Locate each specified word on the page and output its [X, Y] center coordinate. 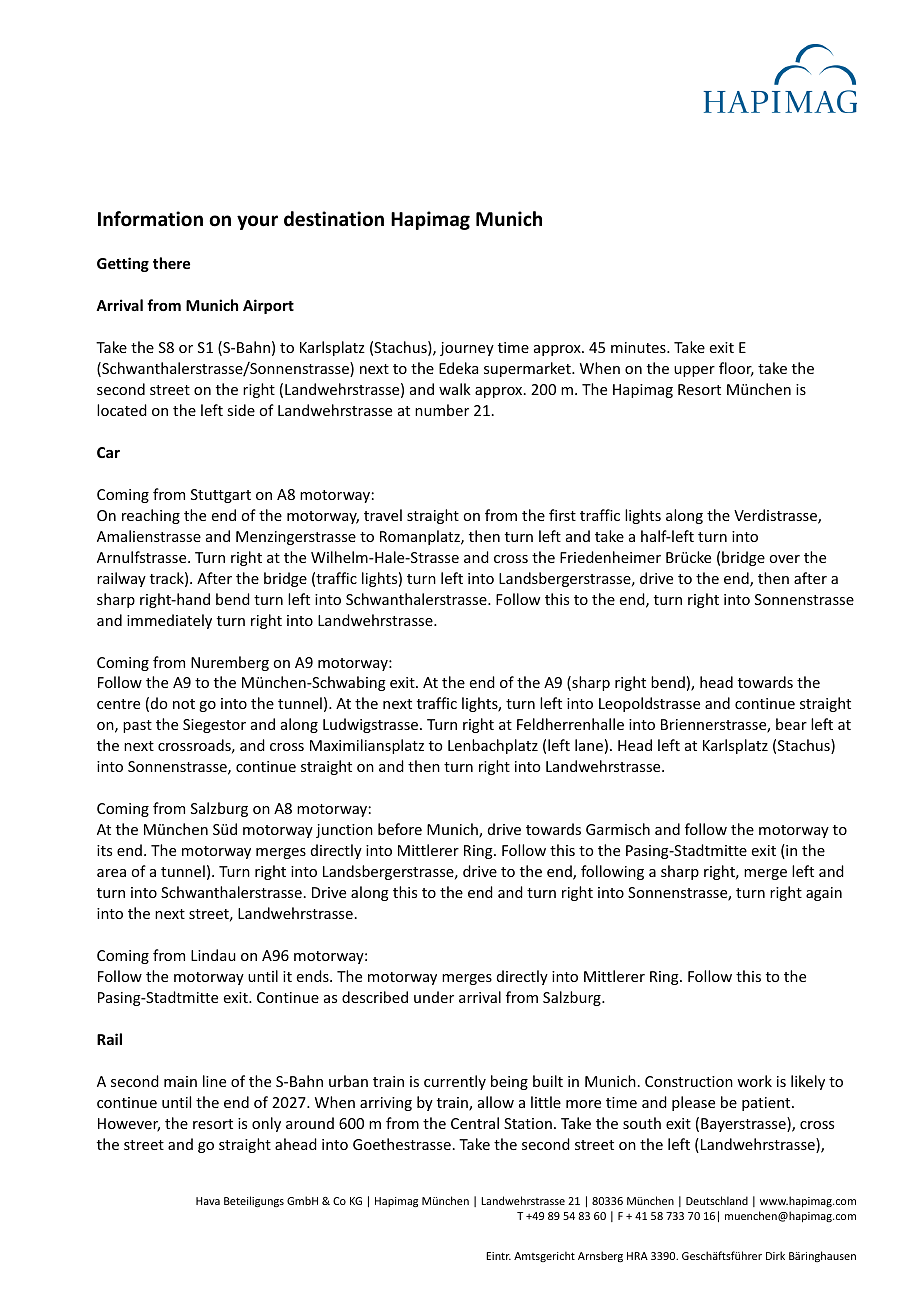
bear [791, 724]
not [184, 704]
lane [589, 745]
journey [467, 349]
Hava [208, 1201]
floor [736, 369]
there [171, 263]
